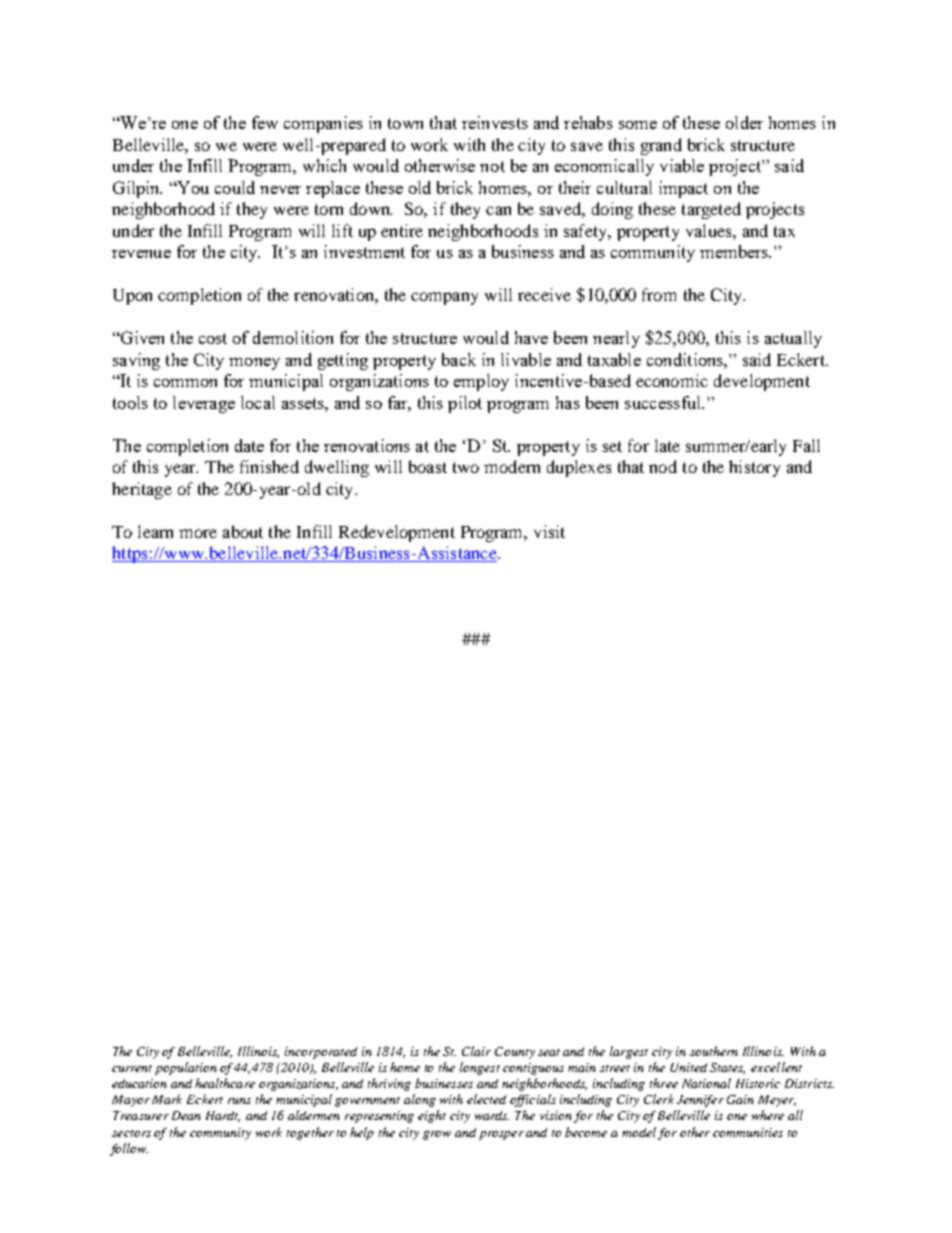 This document has height=1233, width=952. I want to click on could, so click(235, 187).
